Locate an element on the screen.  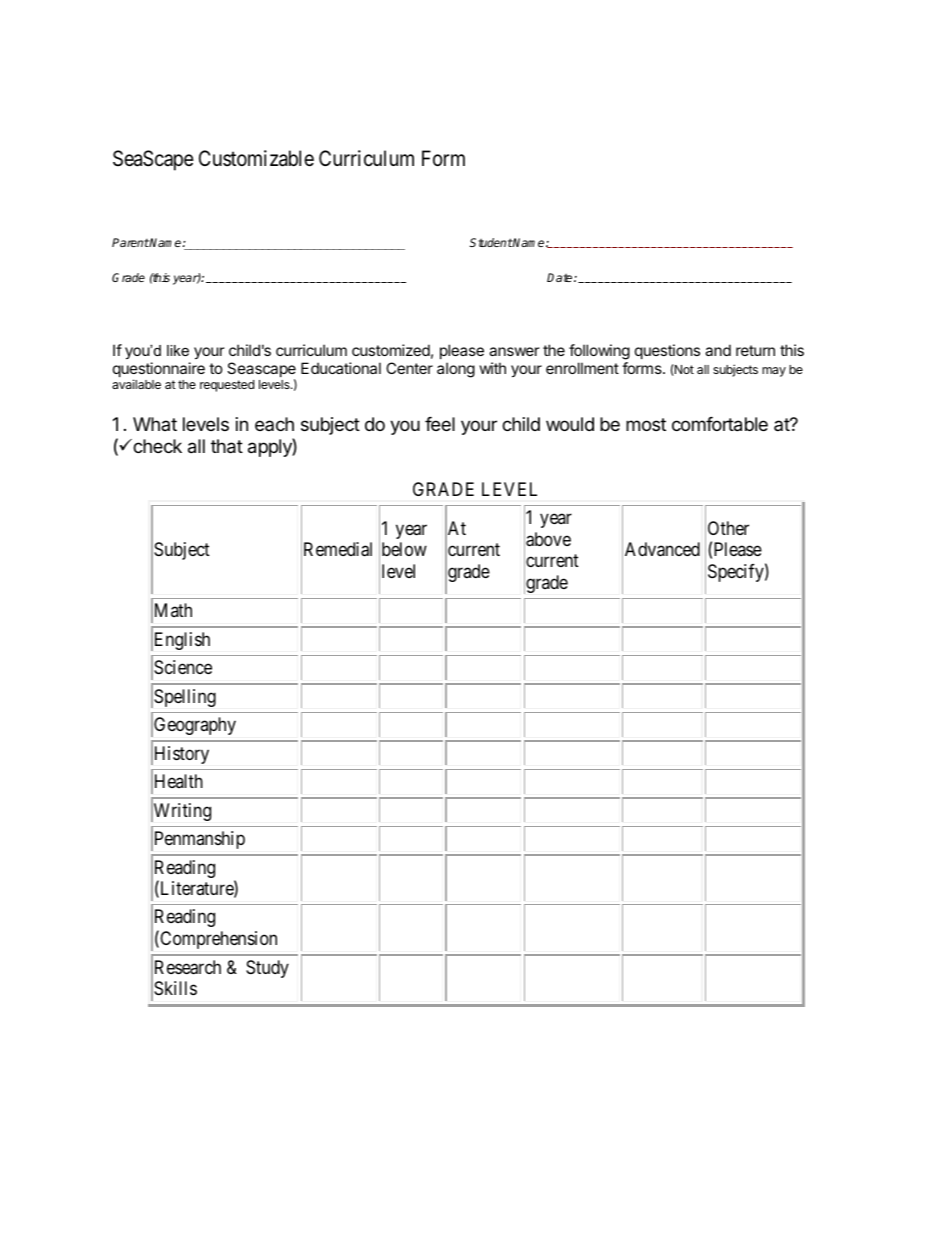
Study is located at coordinates (267, 969).
